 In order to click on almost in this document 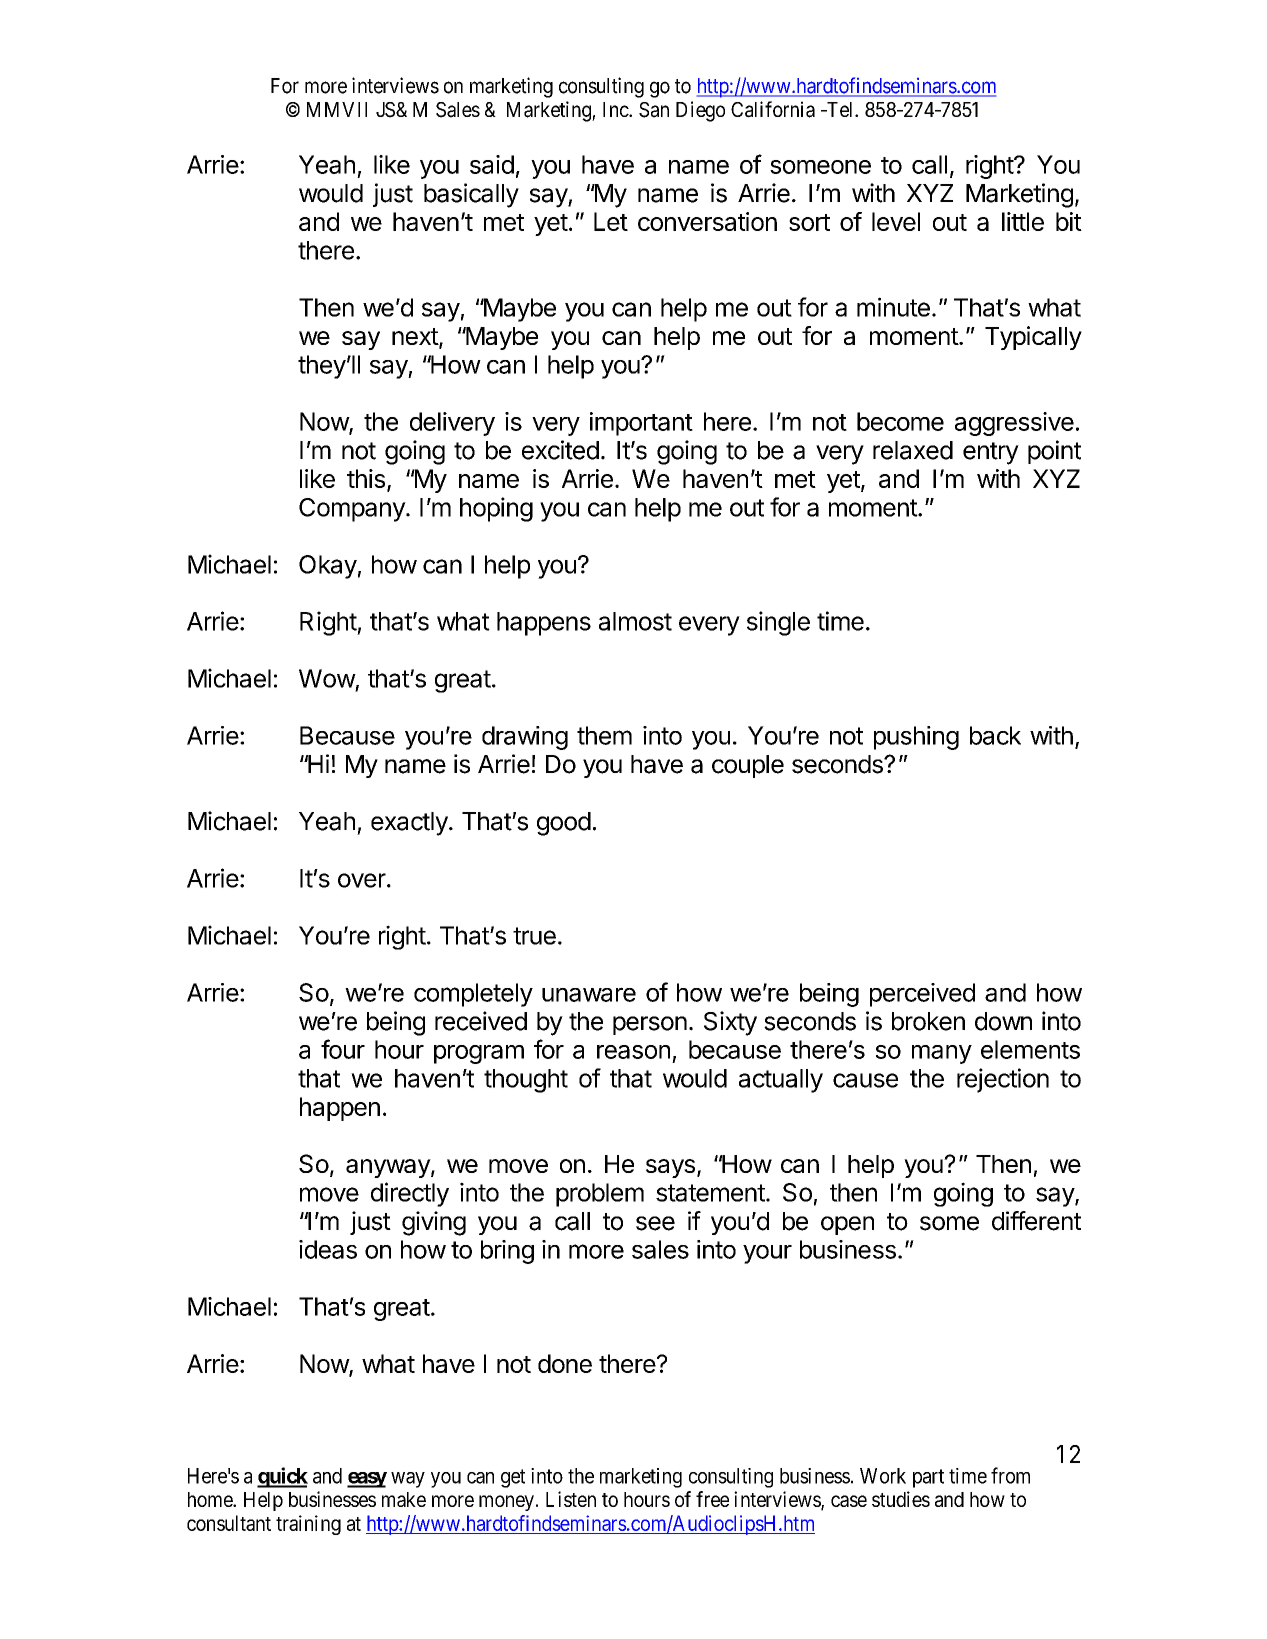, I will do `click(635, 621)`.
